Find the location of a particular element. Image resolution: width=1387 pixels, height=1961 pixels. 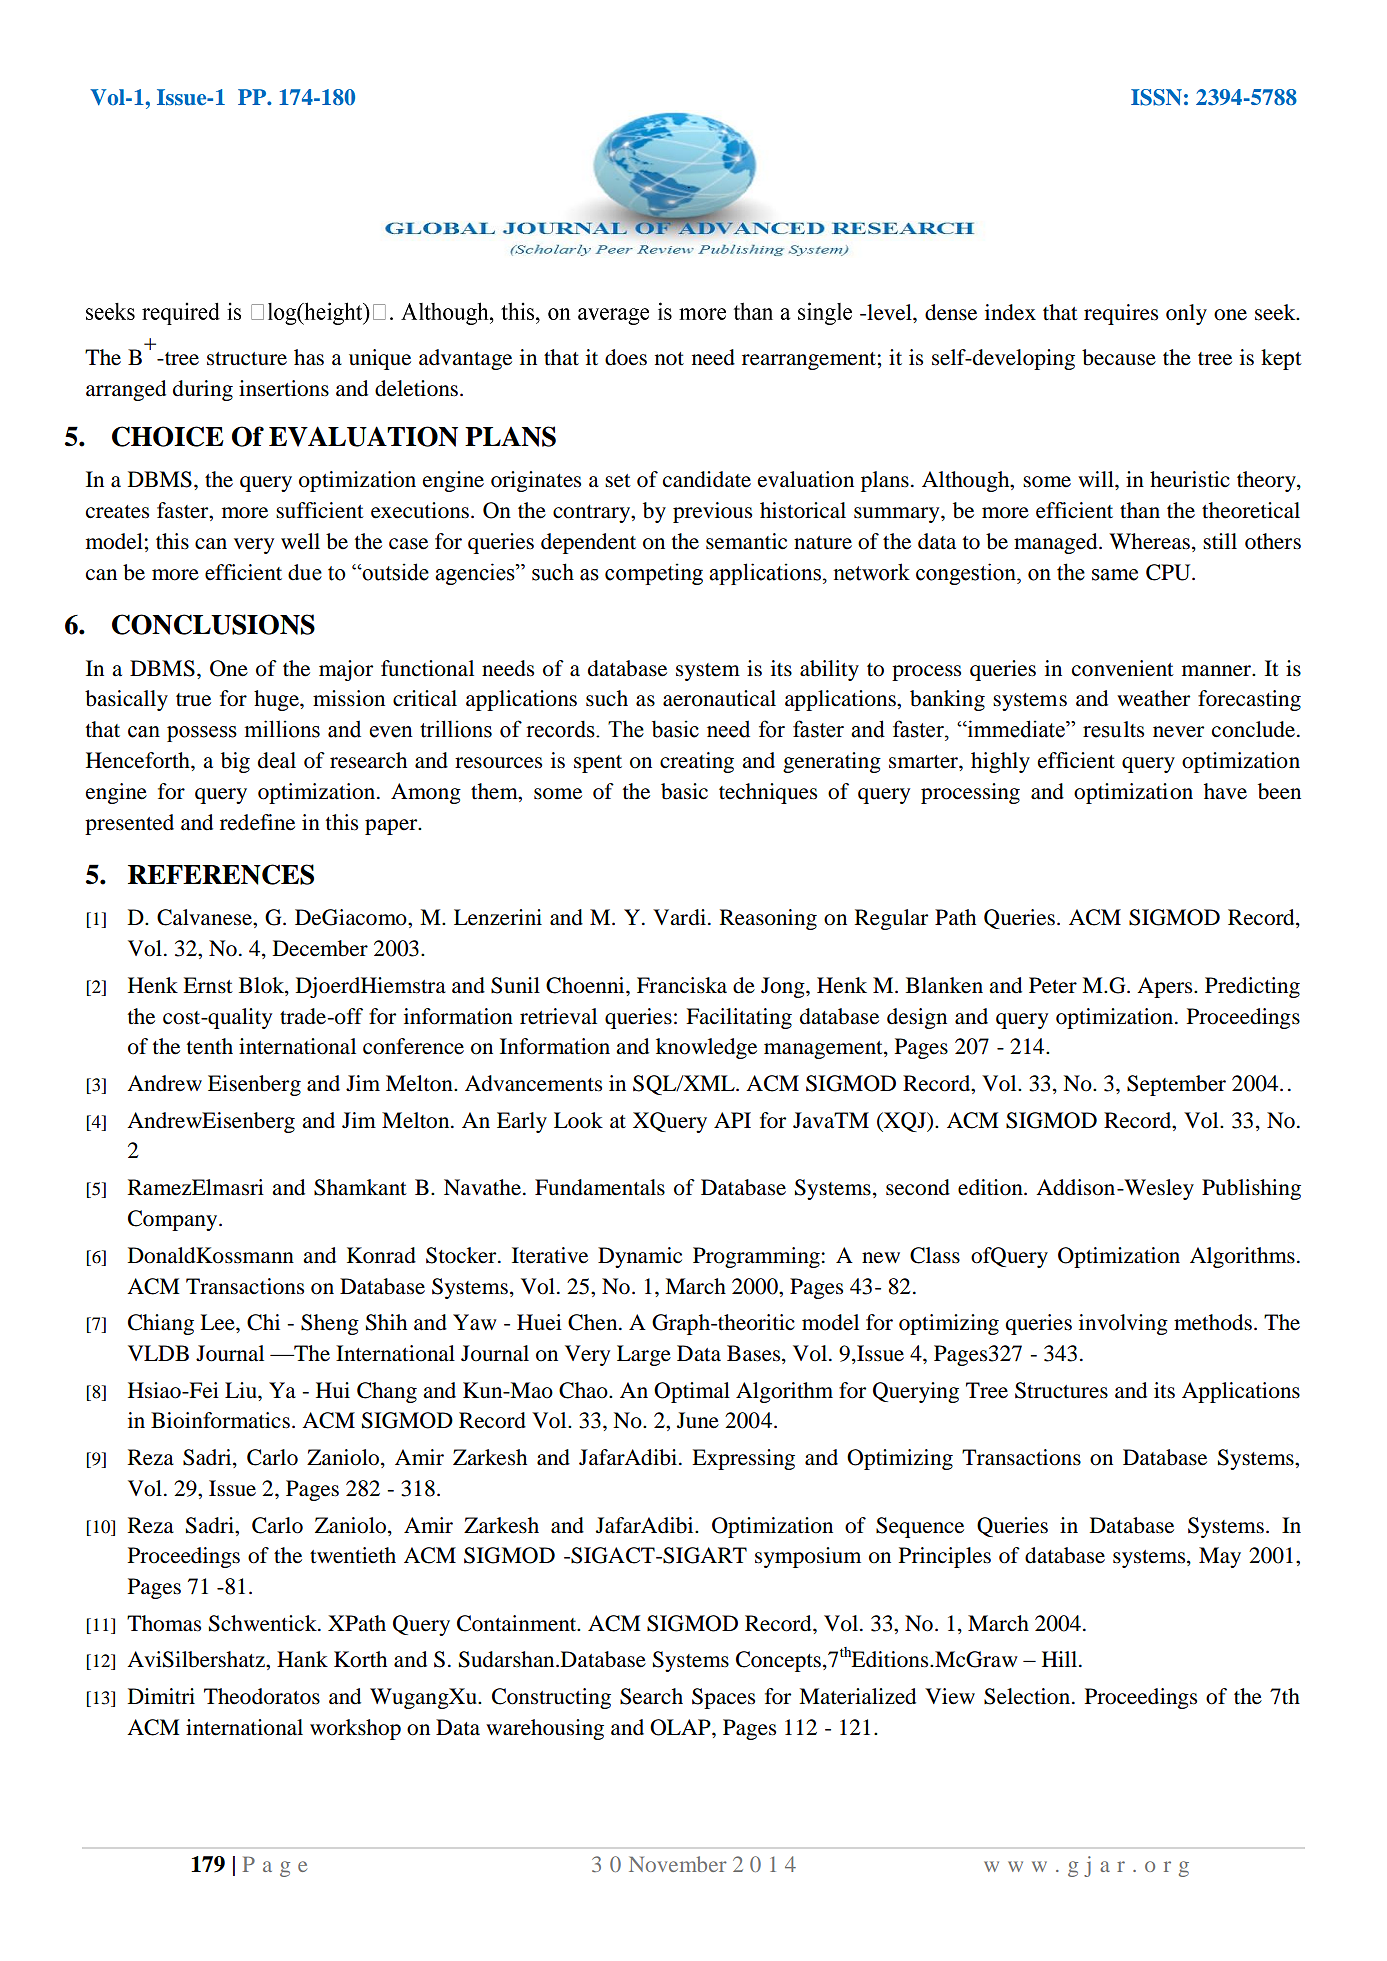

Selection is located at coordinates (1028, 1696).
